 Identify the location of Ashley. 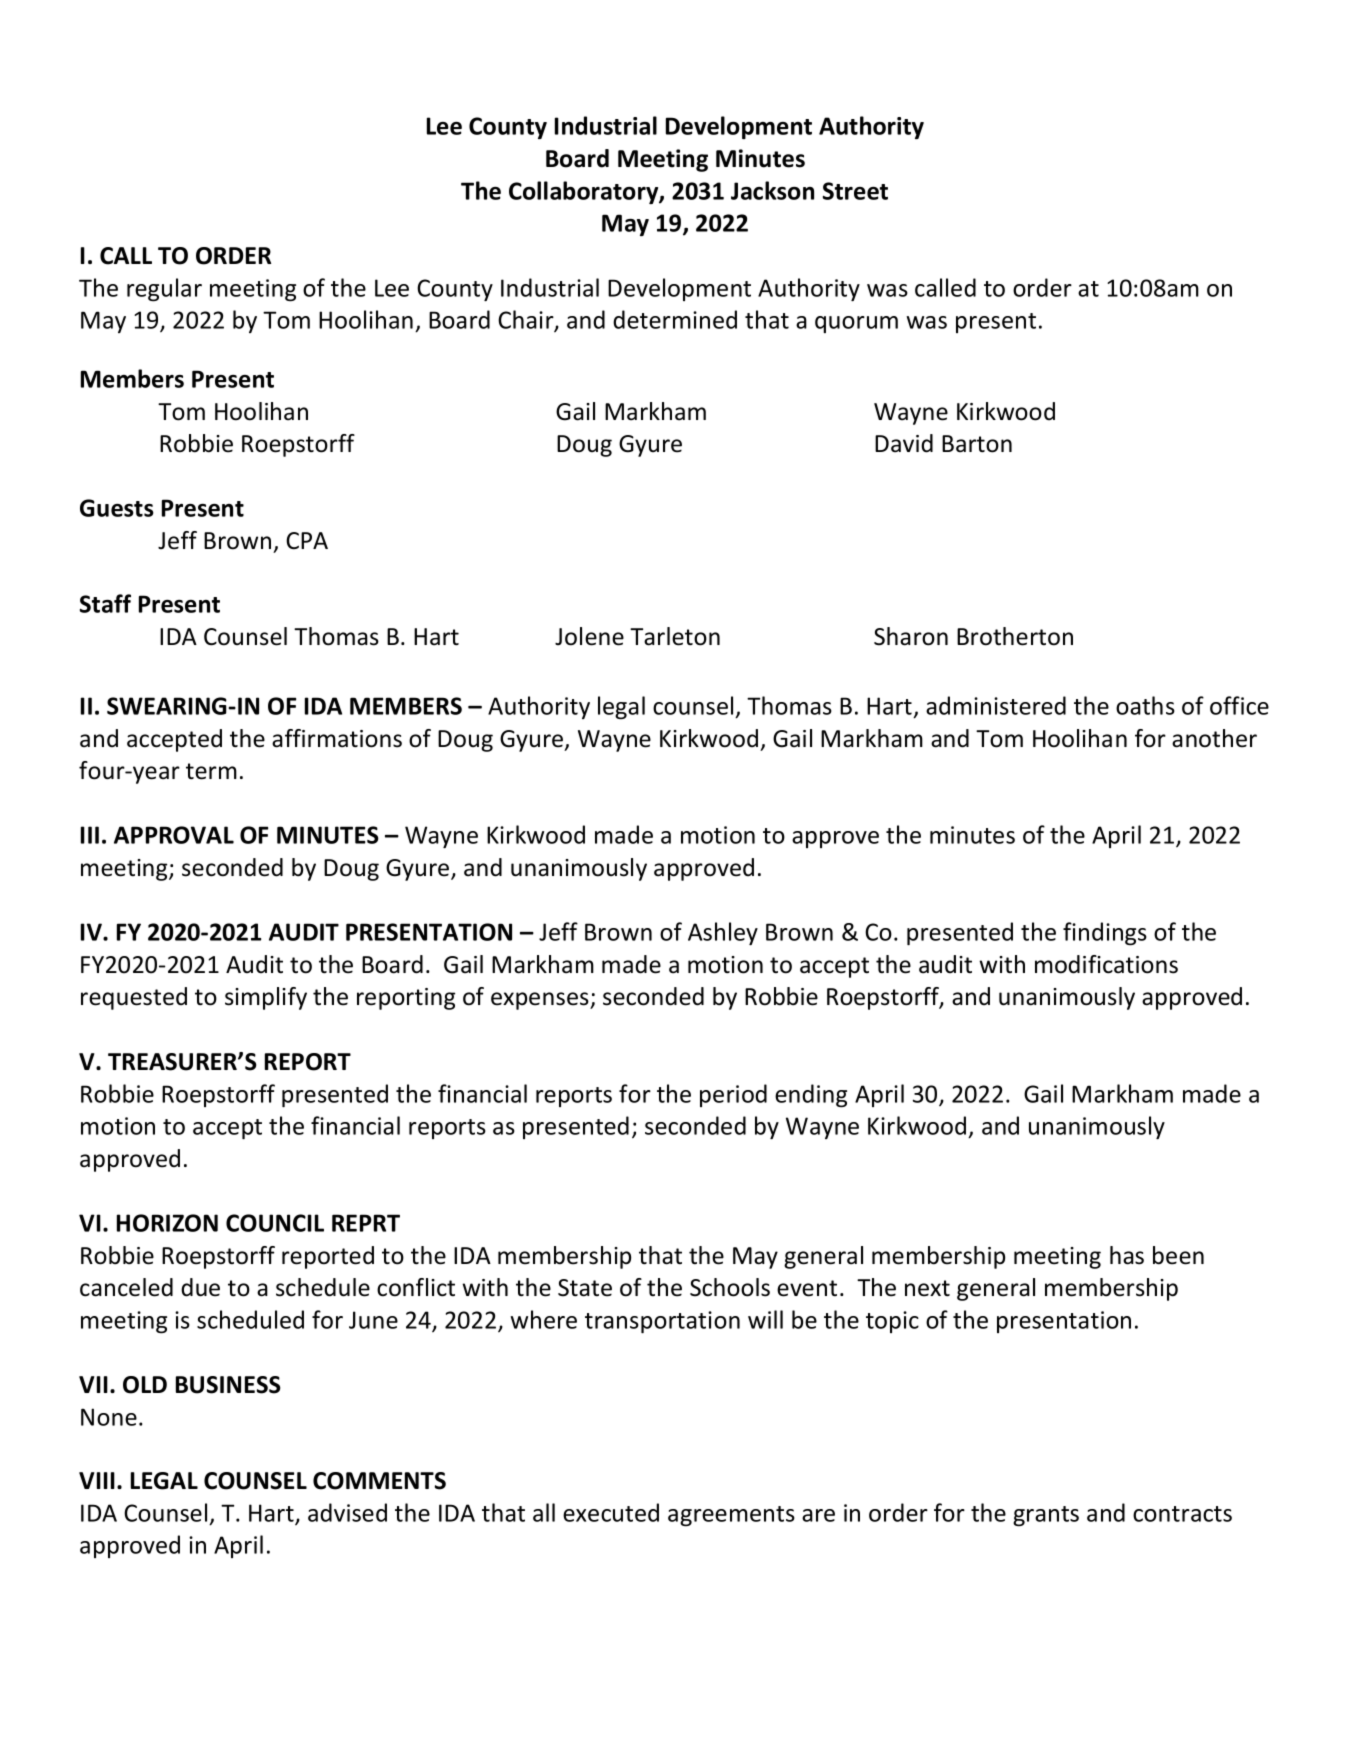
(723, 933).
